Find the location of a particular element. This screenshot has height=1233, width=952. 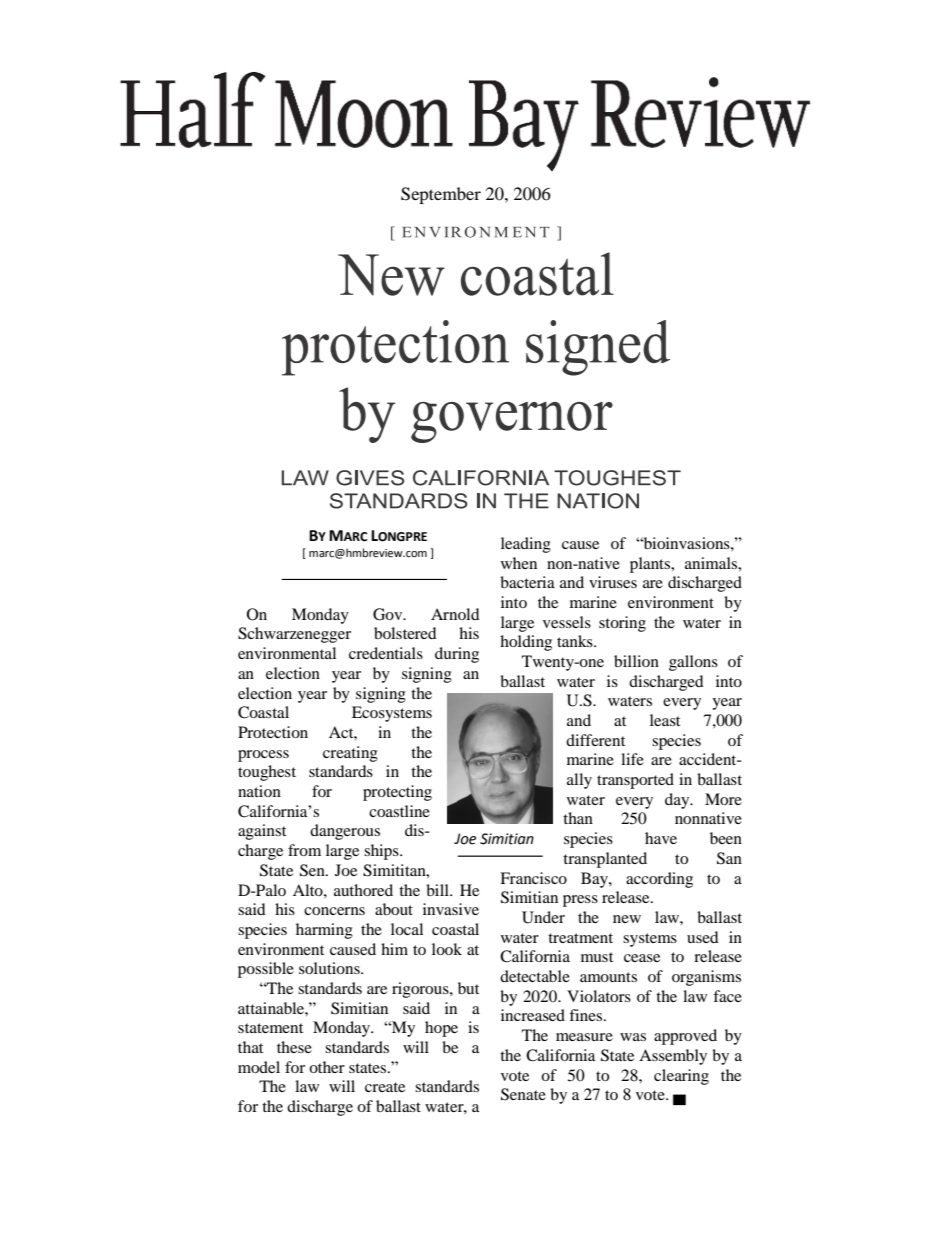

gallons is located at coordinates (693, 663).
